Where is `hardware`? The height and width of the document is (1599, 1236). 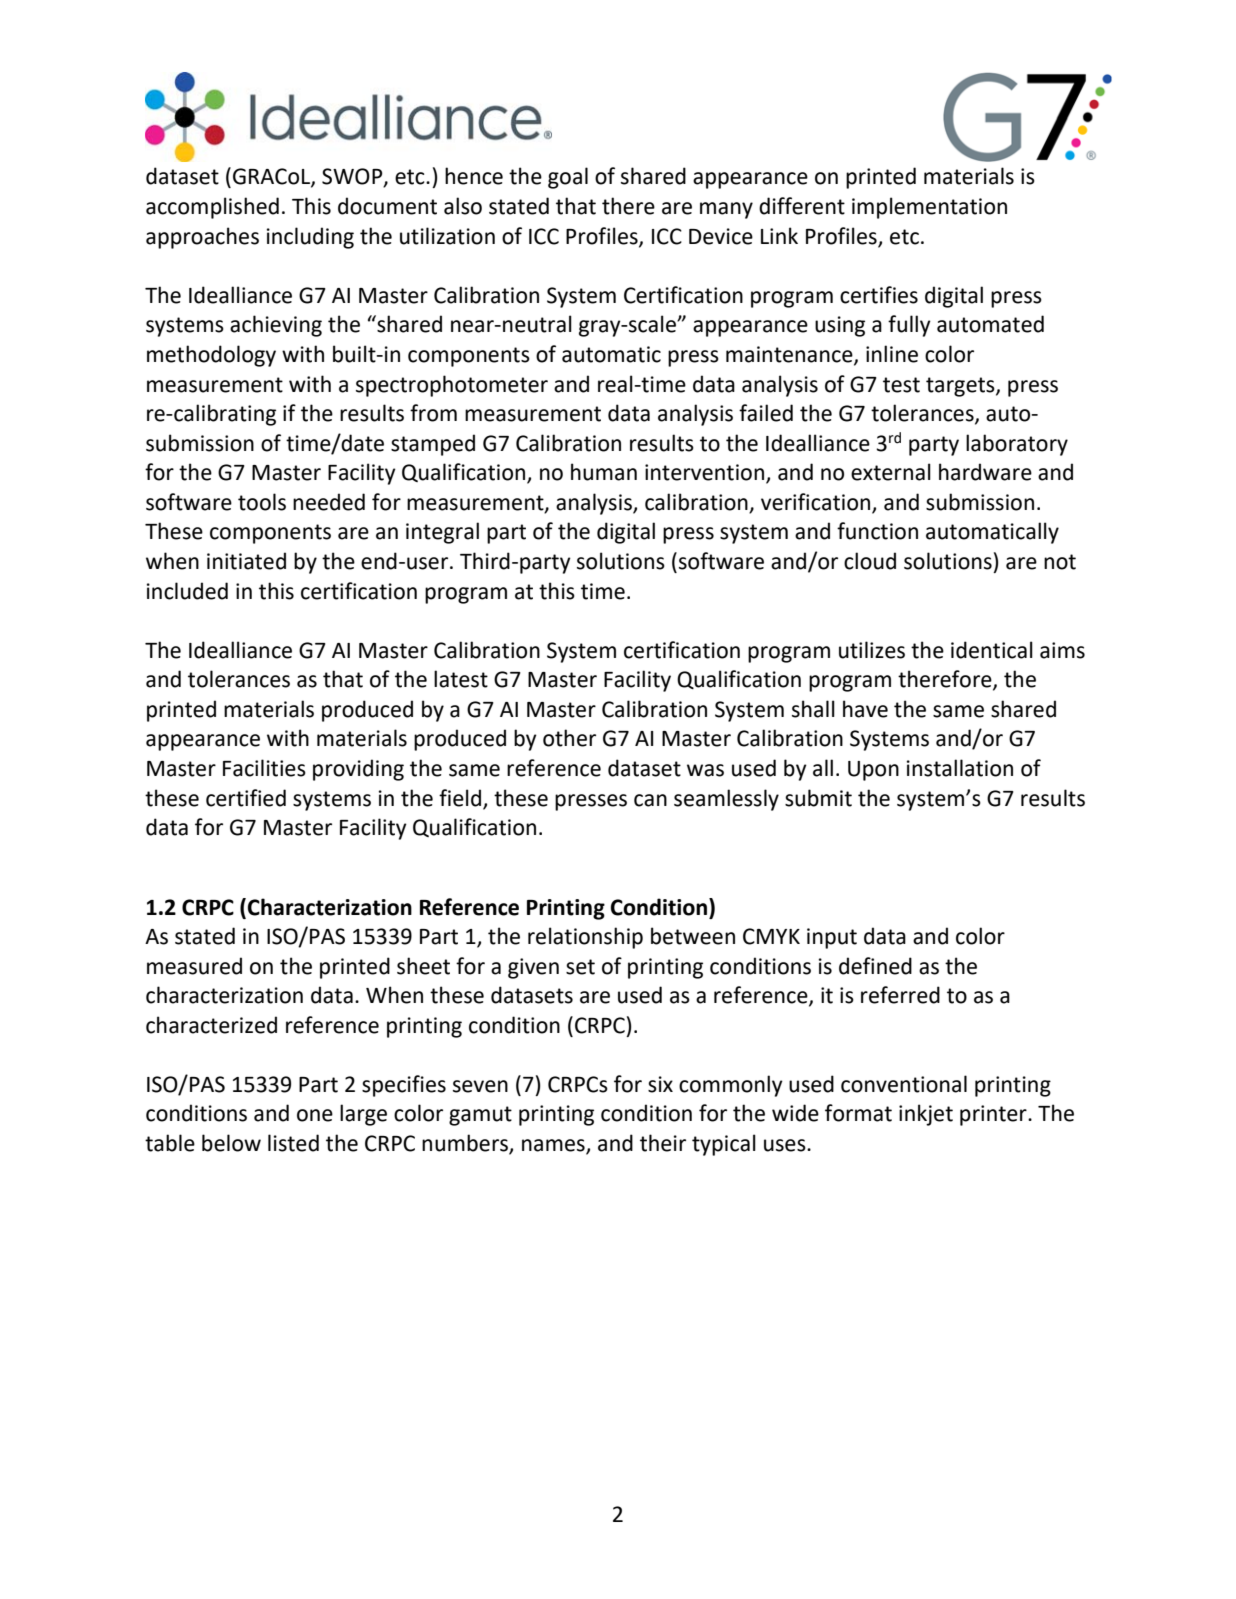 hardware is located at coordinates (985, 472).
